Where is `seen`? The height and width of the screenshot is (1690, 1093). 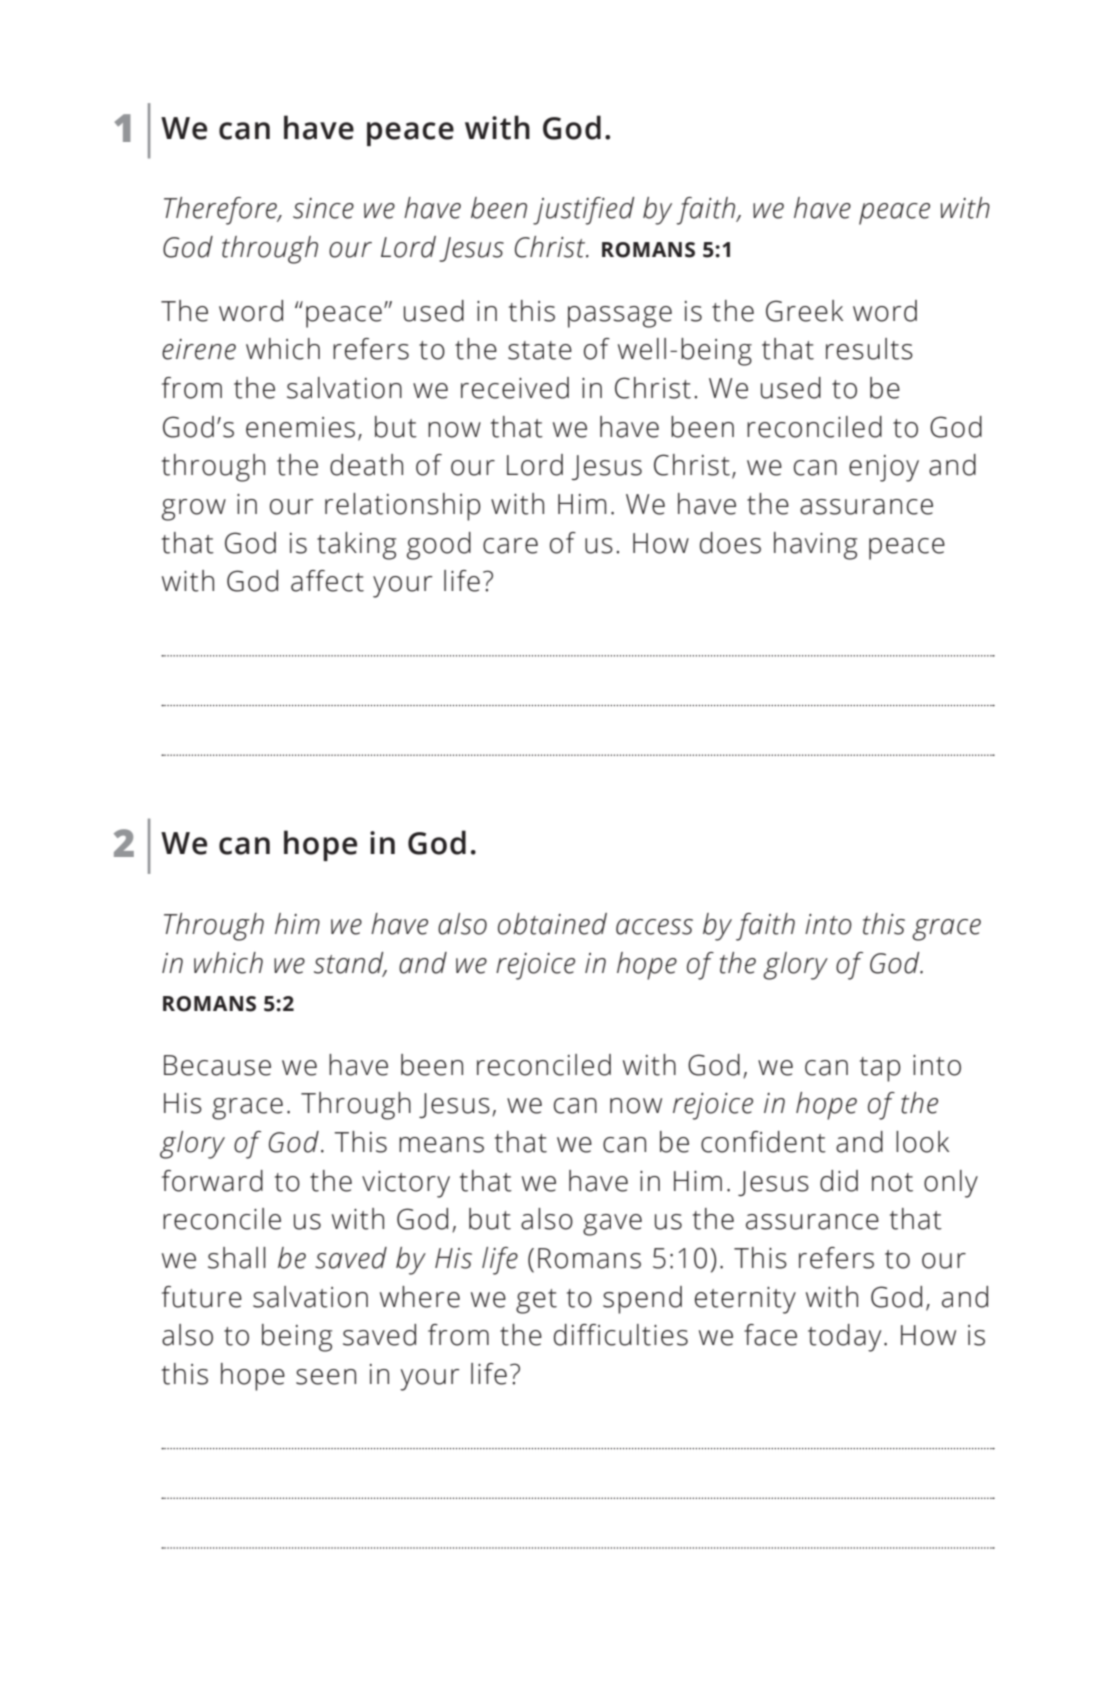
seen is located at coordinates (326, 1377).
